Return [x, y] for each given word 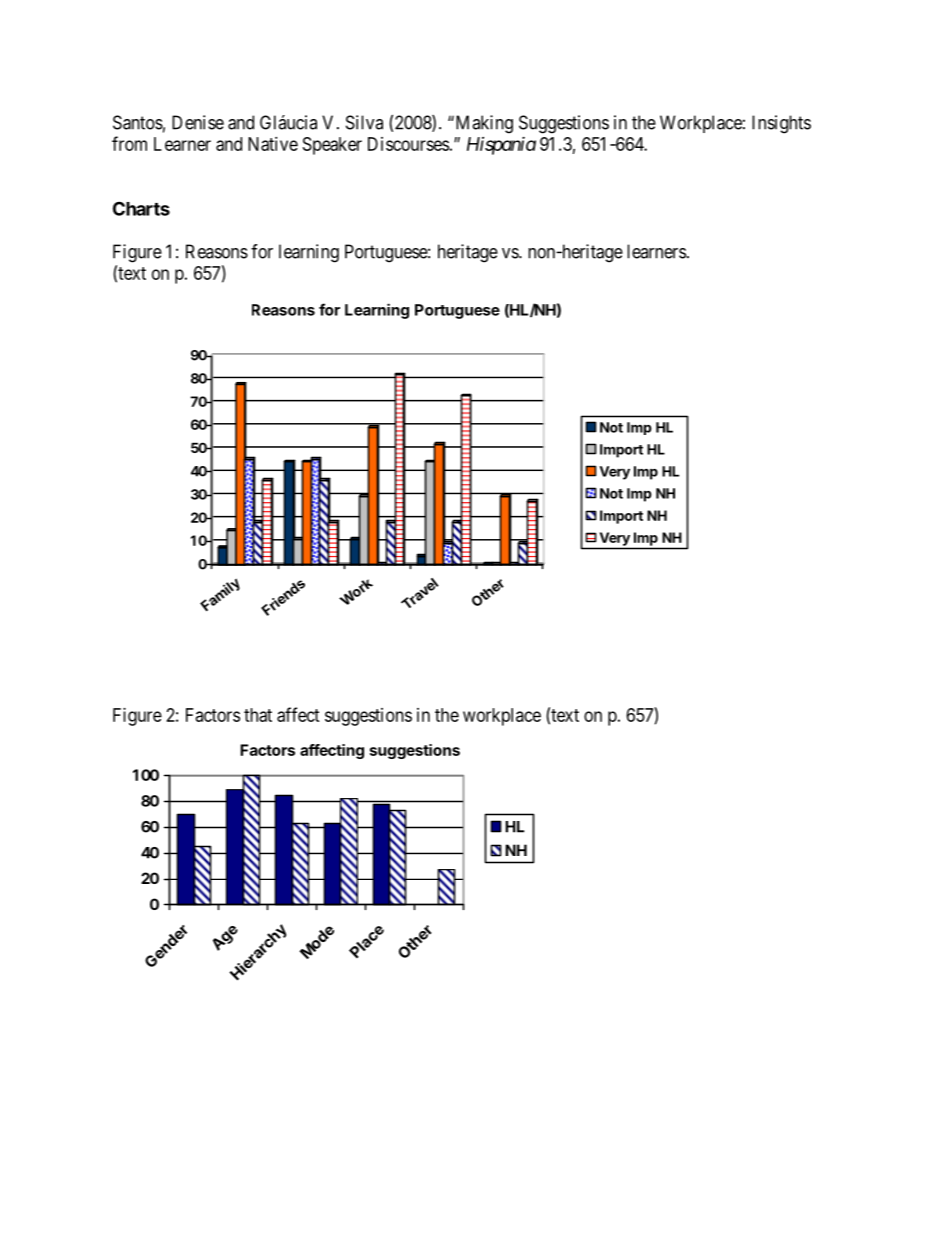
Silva [364, 122]
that [258, 715]
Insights [781, 124]
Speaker [332, 146]
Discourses [408, 144]
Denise [198, 122]
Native [273, 144]
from [129, 143]
